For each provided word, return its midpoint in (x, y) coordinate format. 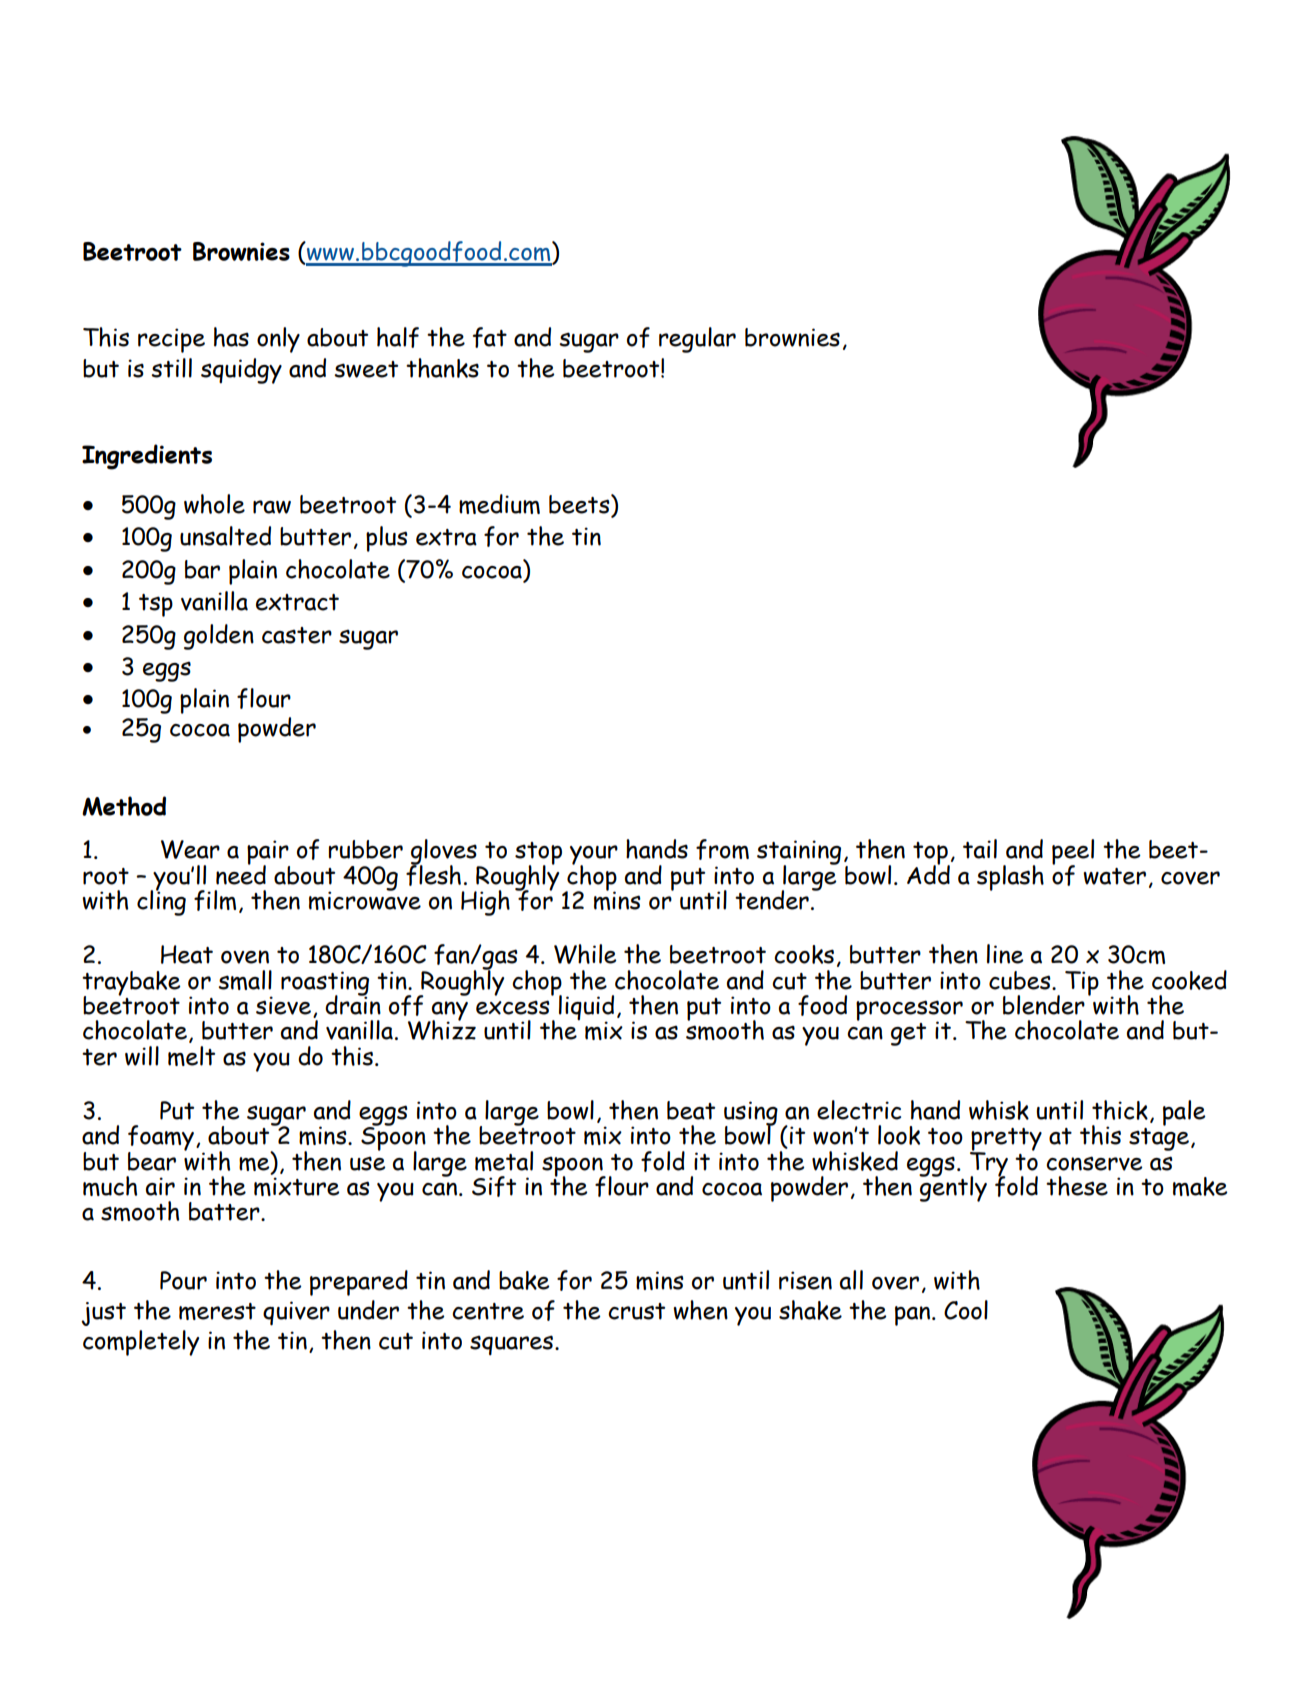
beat (691, 1110)
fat (490, 337)
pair (268, 853)
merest (217, 1311)
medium (499, 504)
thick (1120, 1110)
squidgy (241, 371)
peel (1073, 853)
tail (980, 849)
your (594, 856)
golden (219, 637)
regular (697, 340)
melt (191, 1056)
